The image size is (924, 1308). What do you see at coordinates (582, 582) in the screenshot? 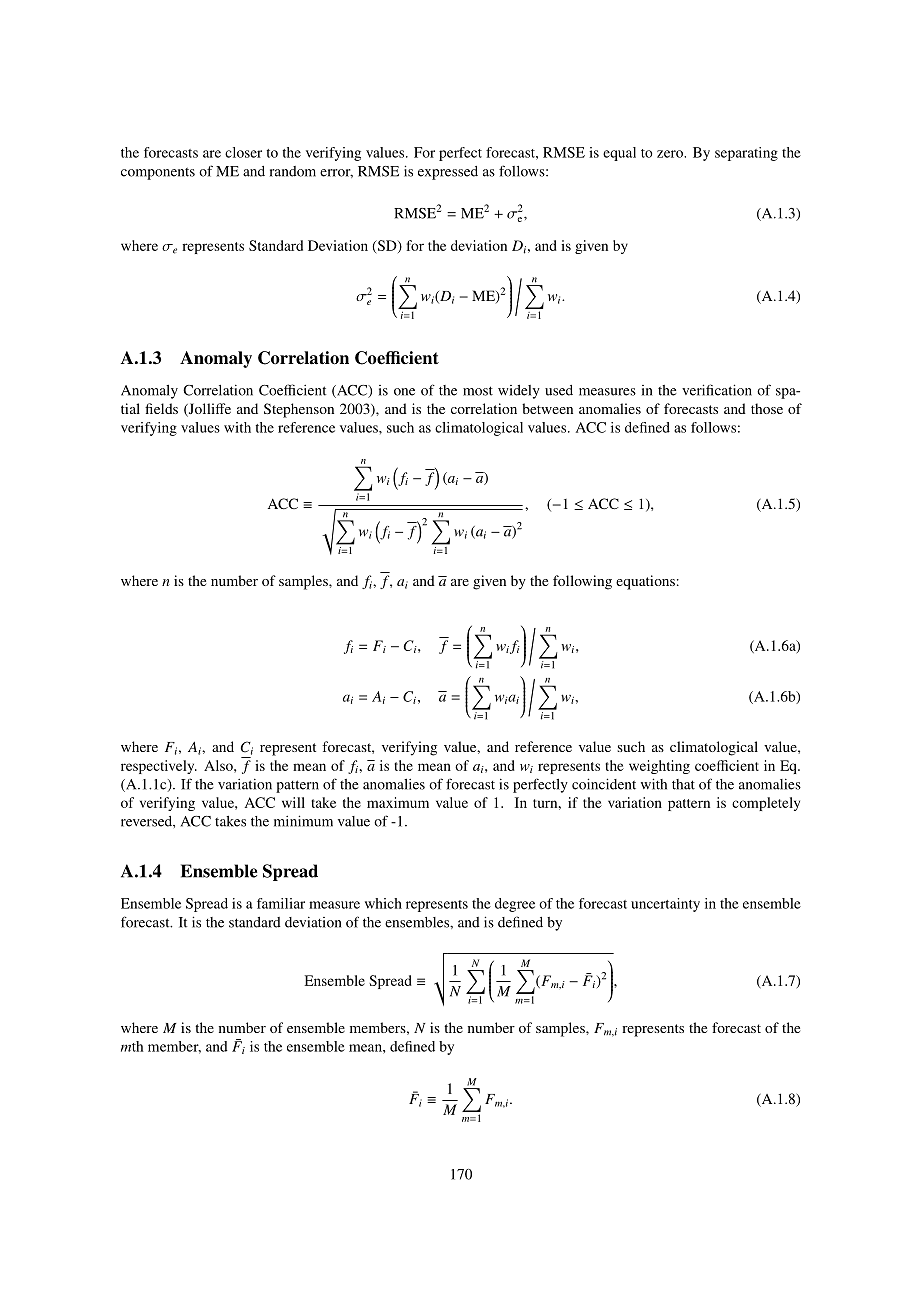
I see `following` at bounding box center [582, 582].
